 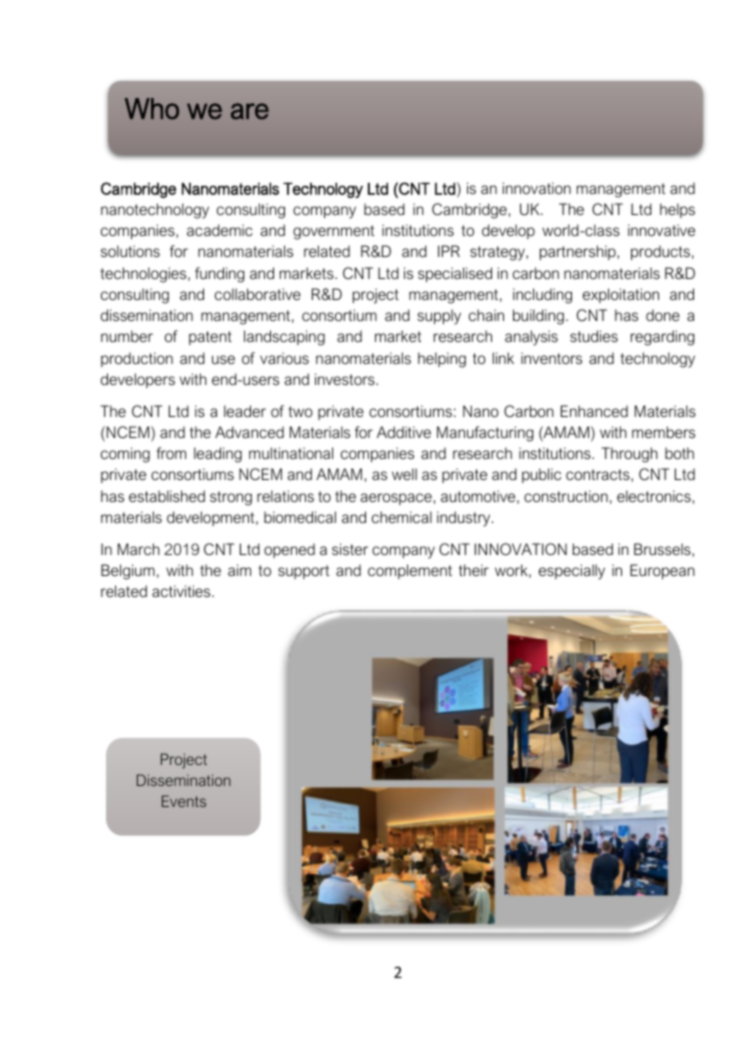 What do you see at coordinates (630, 455) in the document?
I see `Through` at bounding box center [630, 455].
